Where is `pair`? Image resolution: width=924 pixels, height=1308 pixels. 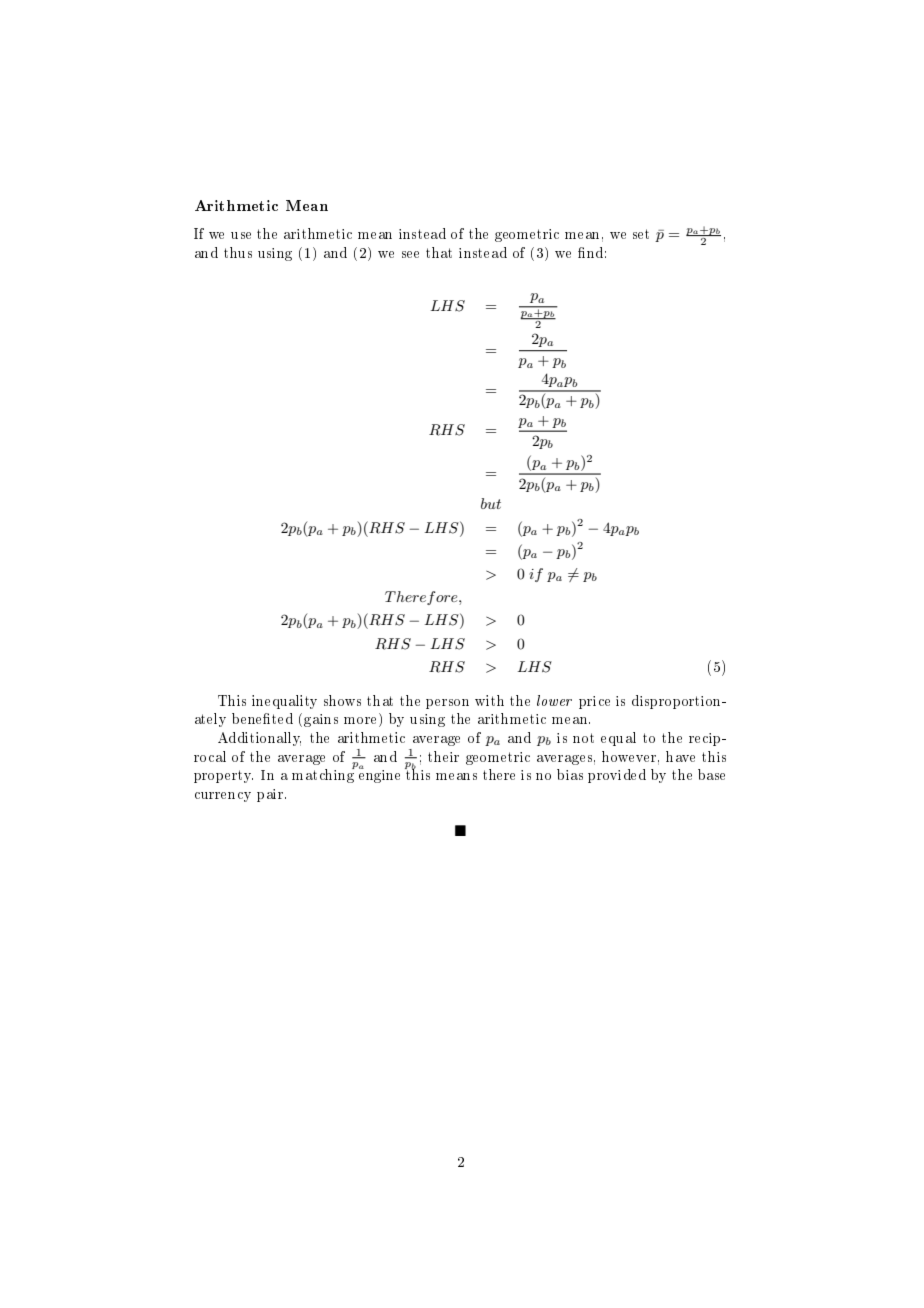 pair is located at coordinates (271, 795).
